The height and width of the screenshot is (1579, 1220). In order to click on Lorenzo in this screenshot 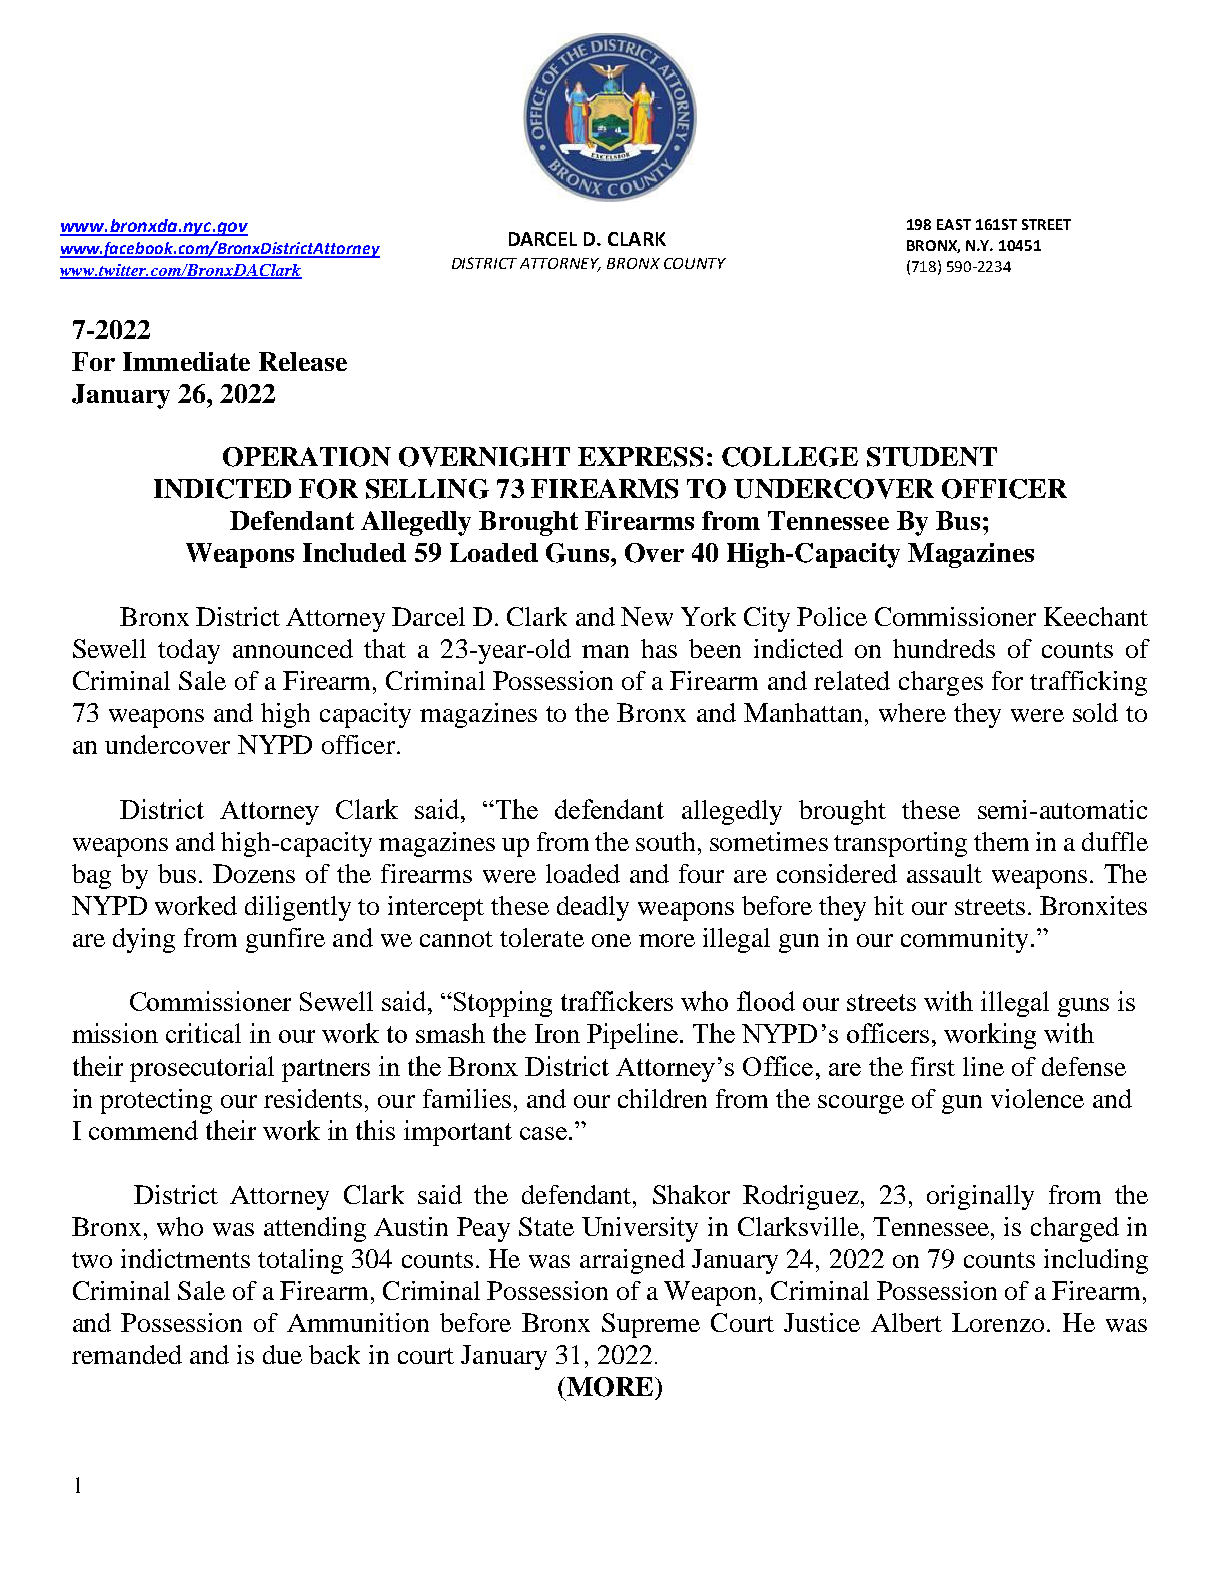, I will do `click(998, 1322)`.
